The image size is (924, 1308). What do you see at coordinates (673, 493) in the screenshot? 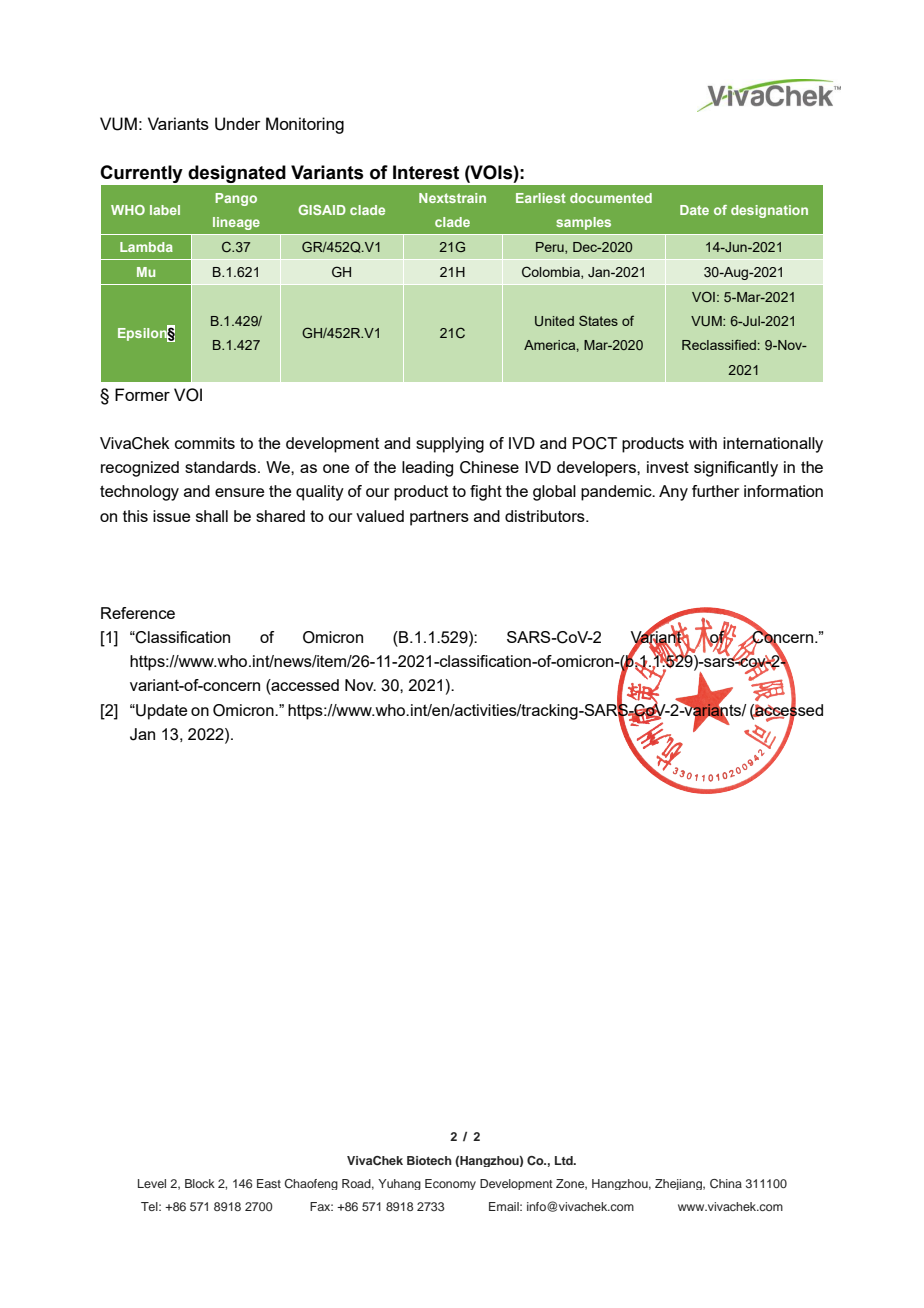
I see `Any` at bounding box center [673, 493].
